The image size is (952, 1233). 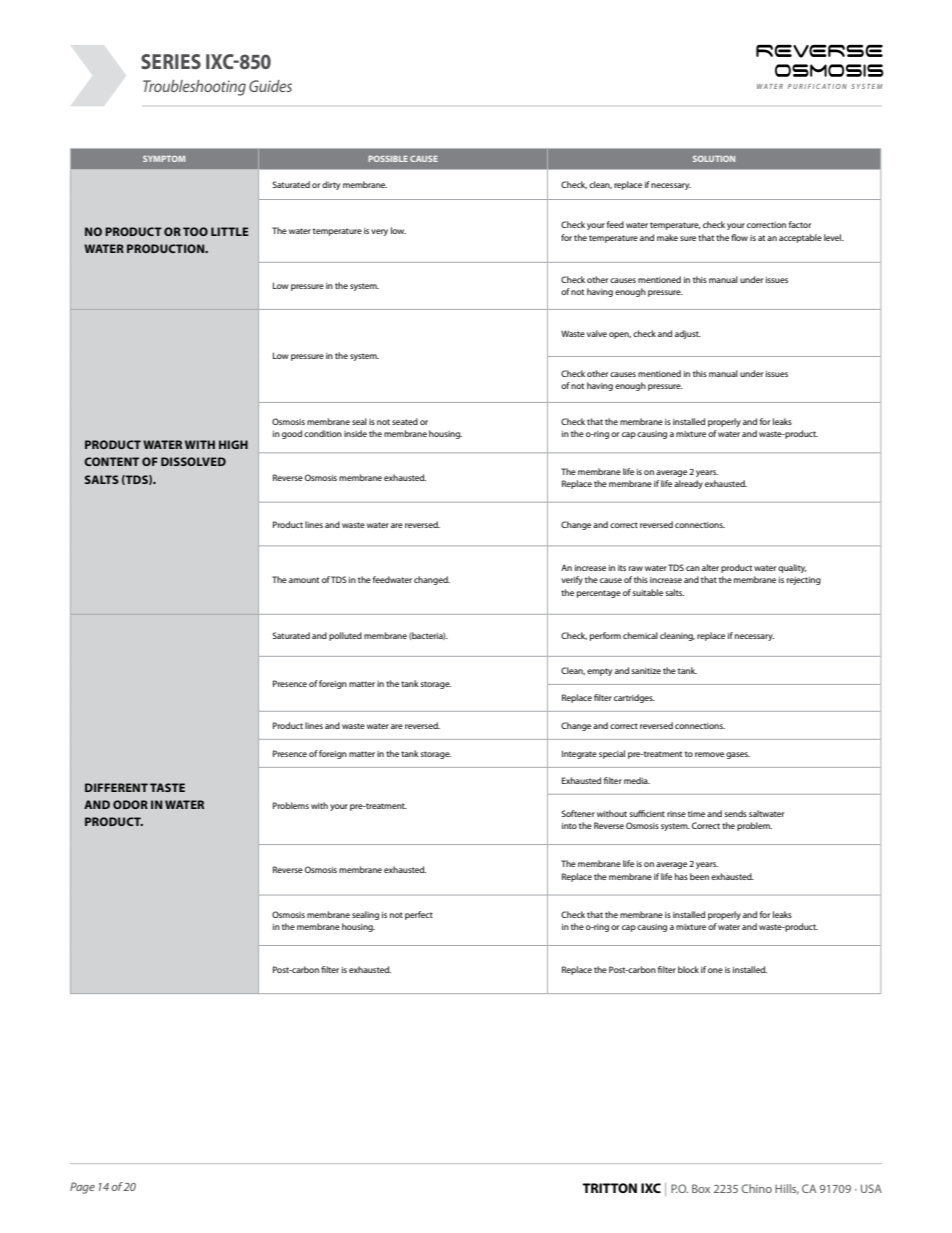 I want to click on SOLUTION, so click(x=714, y=159).
